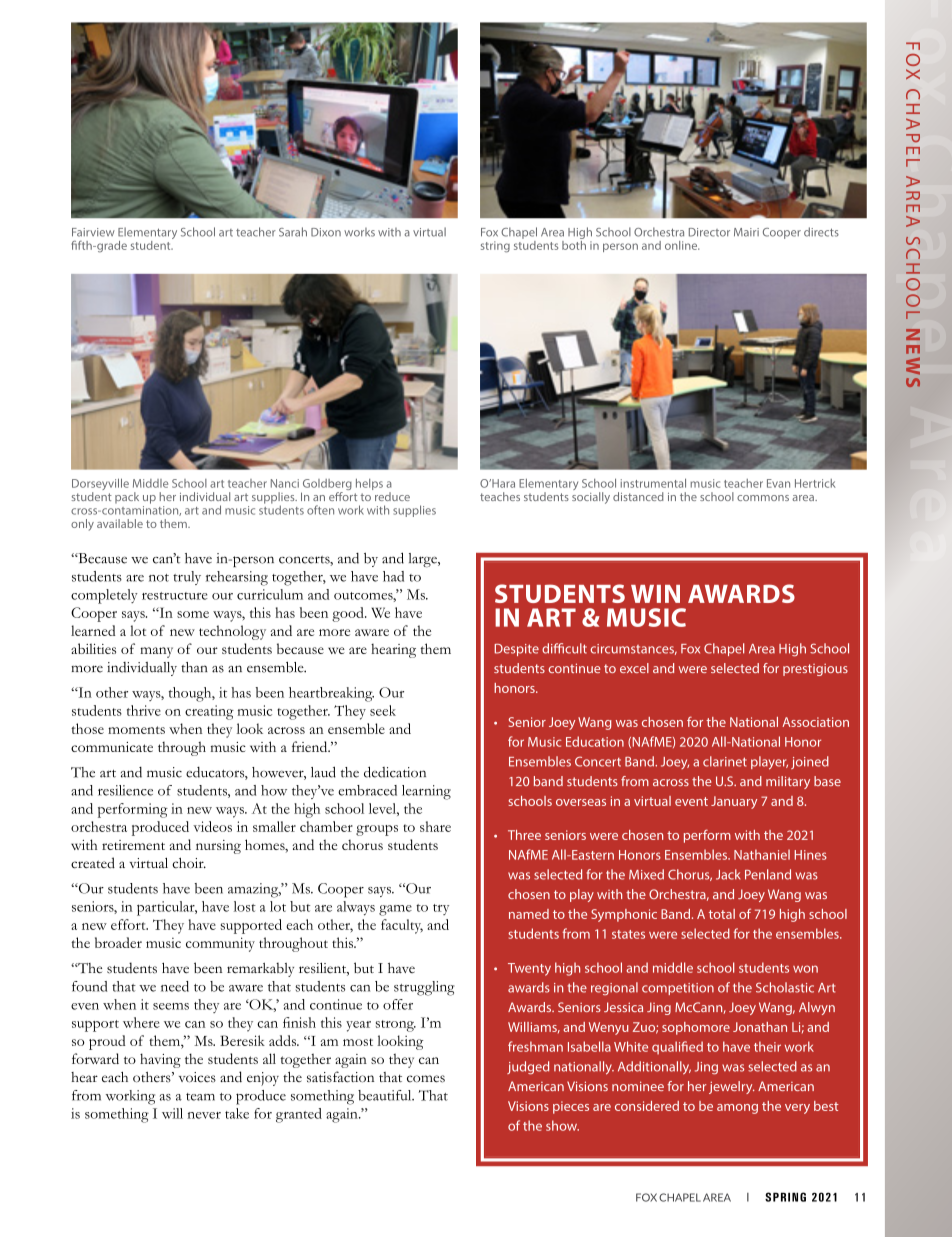 This screenshot has width=952, height=1237. What do you see at coordinates (159, 578) in the screenshot?
I see `not` at bounding box center [159, 578].
